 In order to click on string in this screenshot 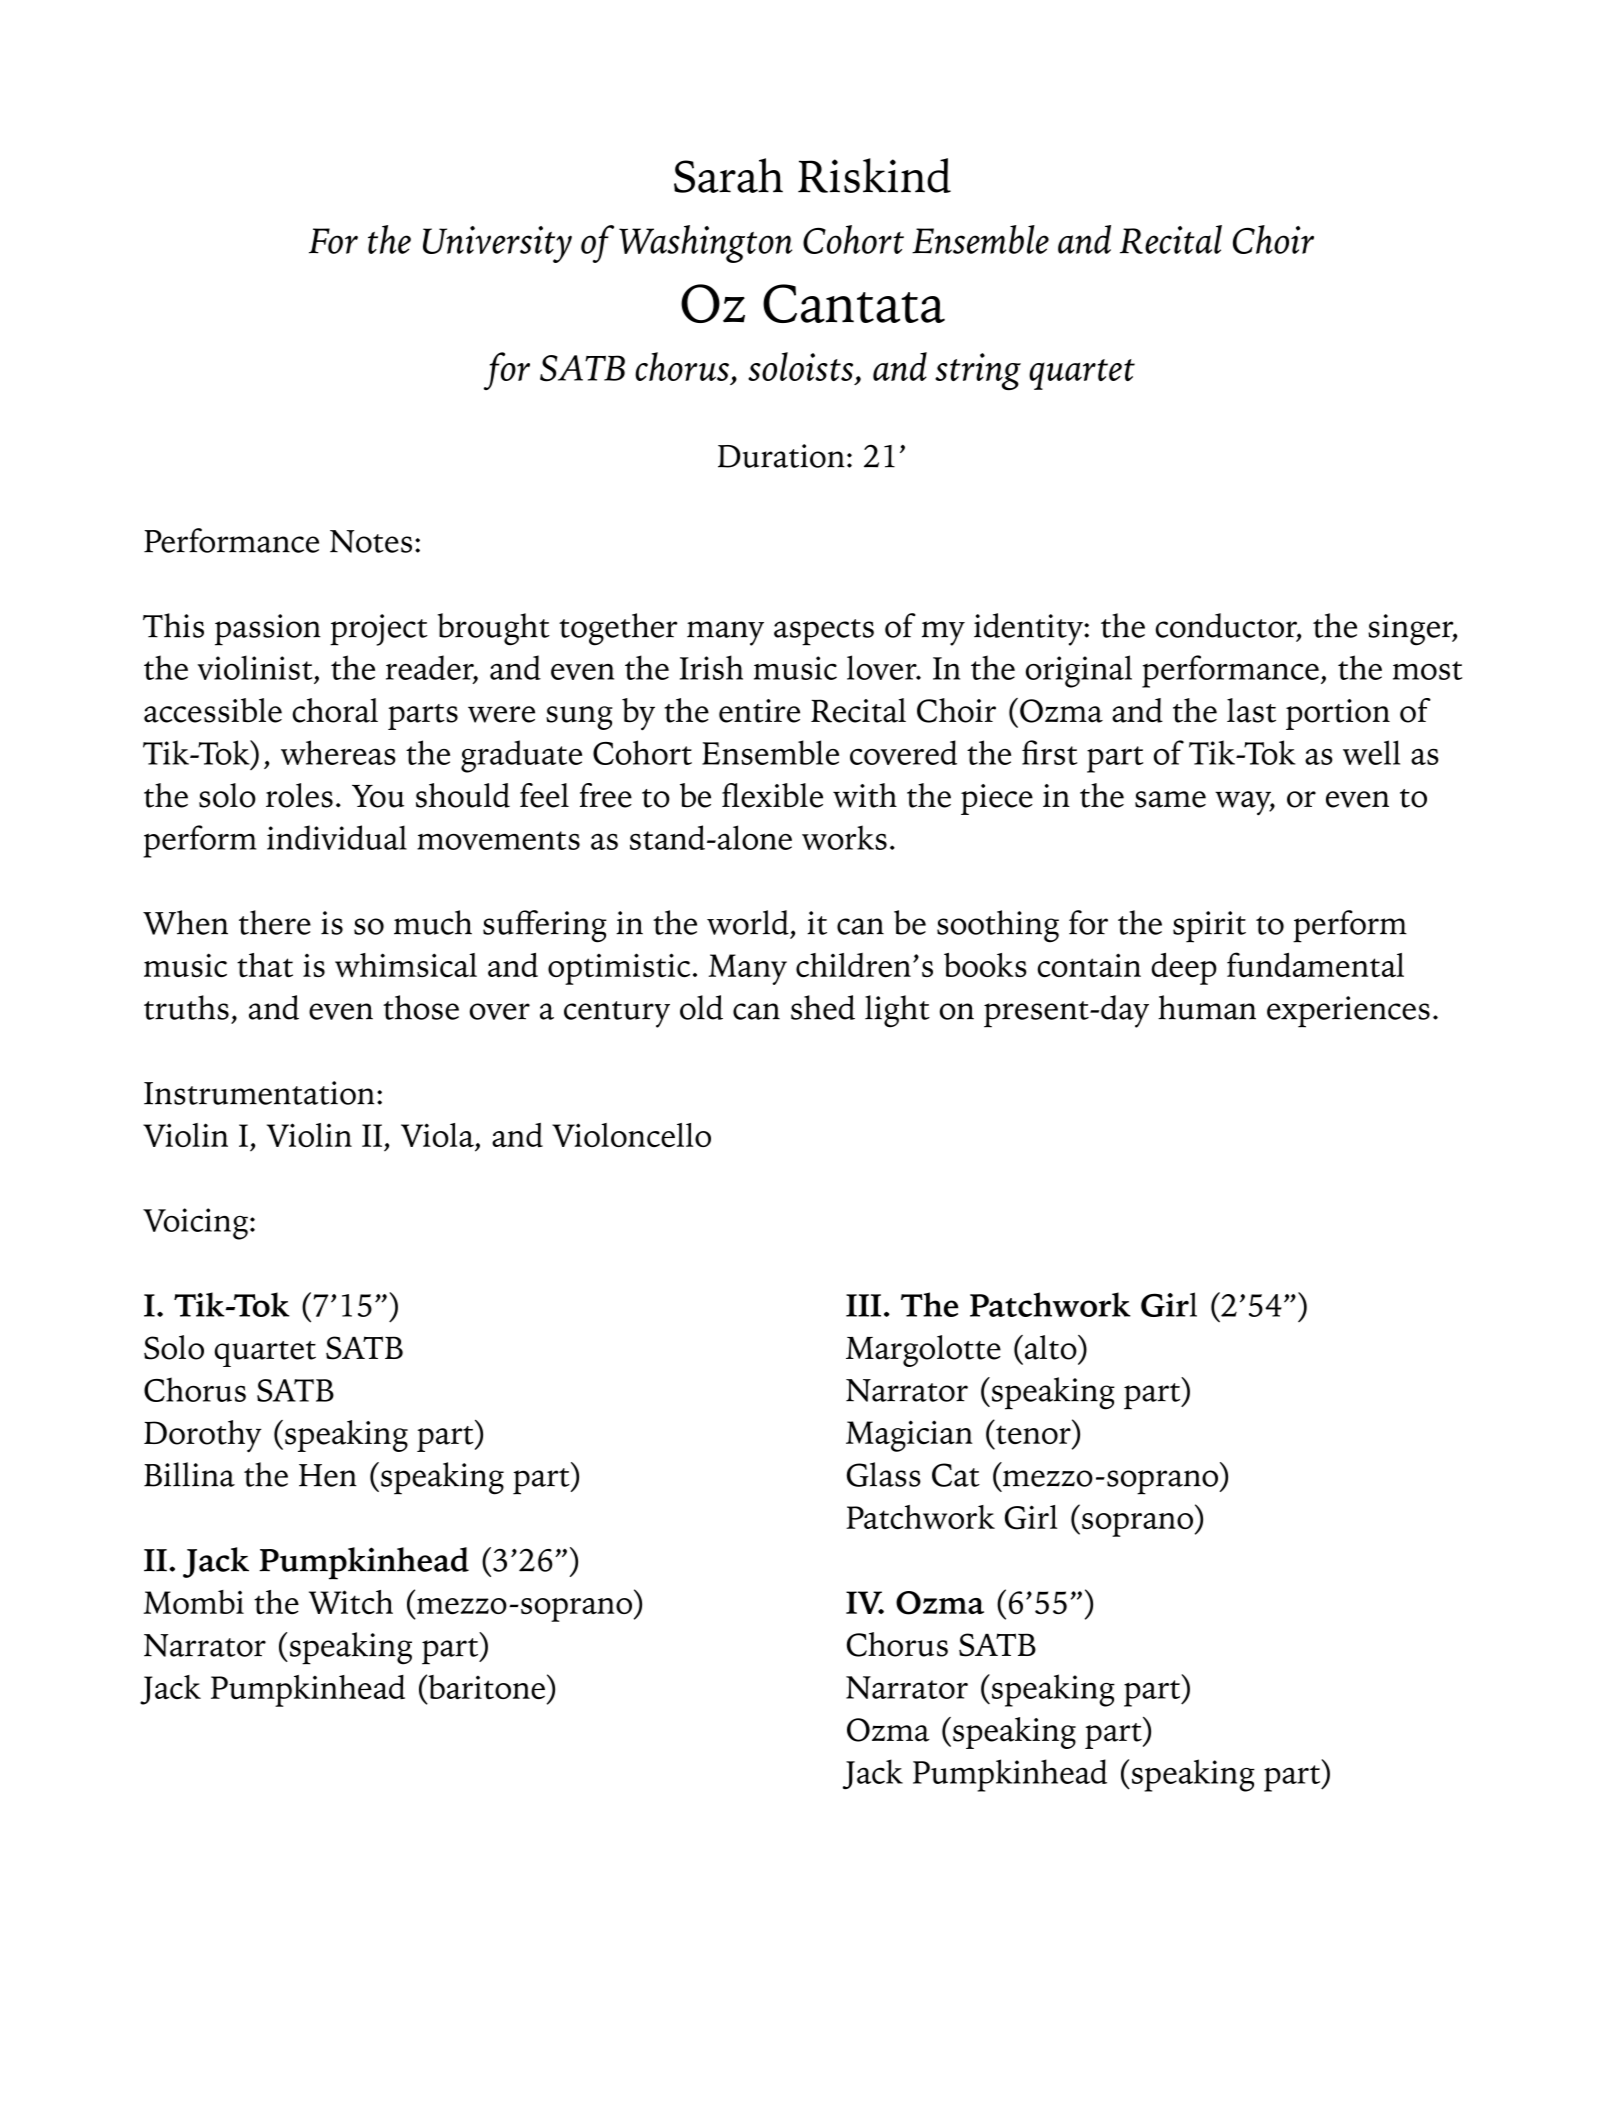, I will do `click(978, 371)`.
